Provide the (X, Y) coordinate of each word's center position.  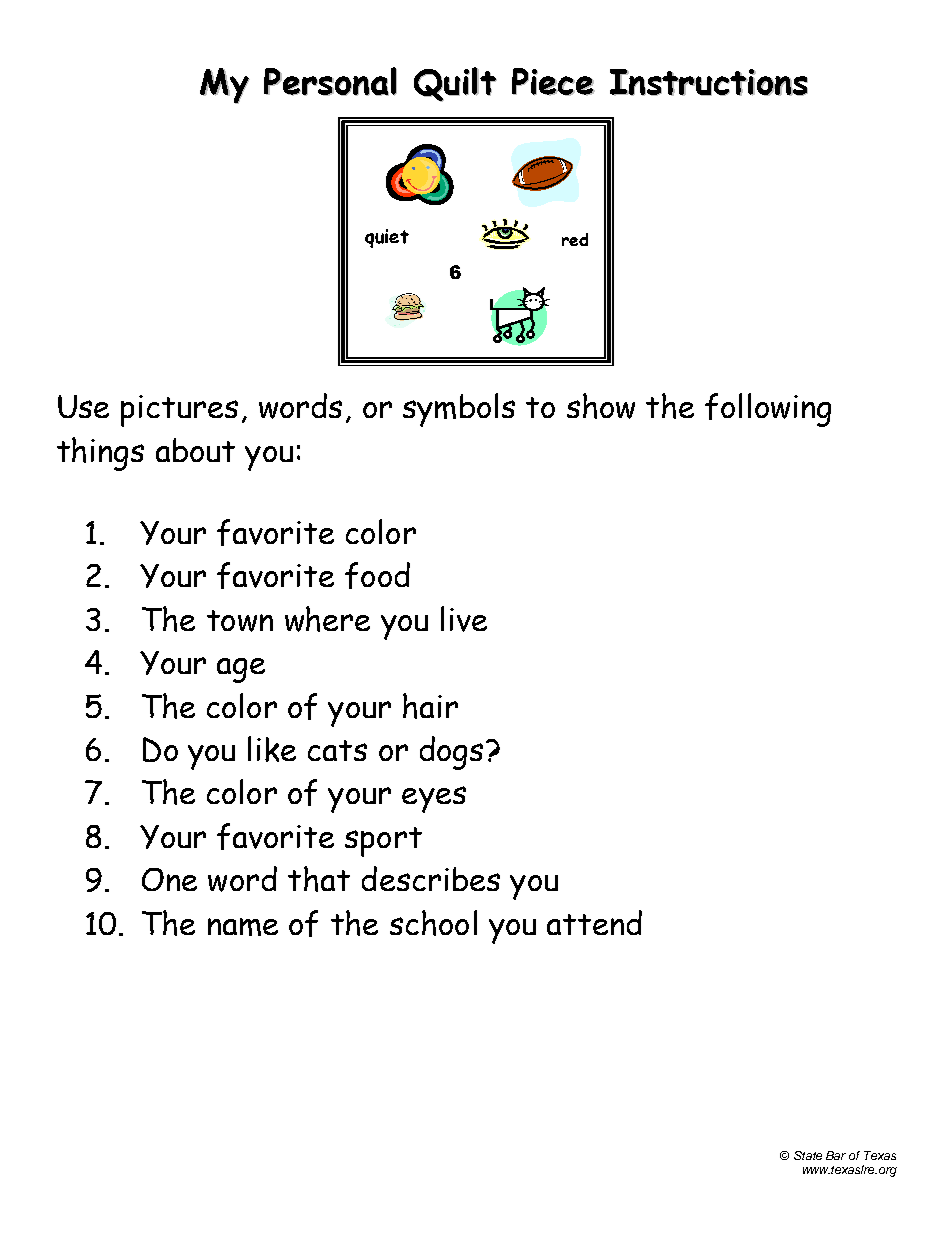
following (768, 410)
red (575, 239)
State (808, 1155)
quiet (387, 238)
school (433, 923)
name (243, 927)
